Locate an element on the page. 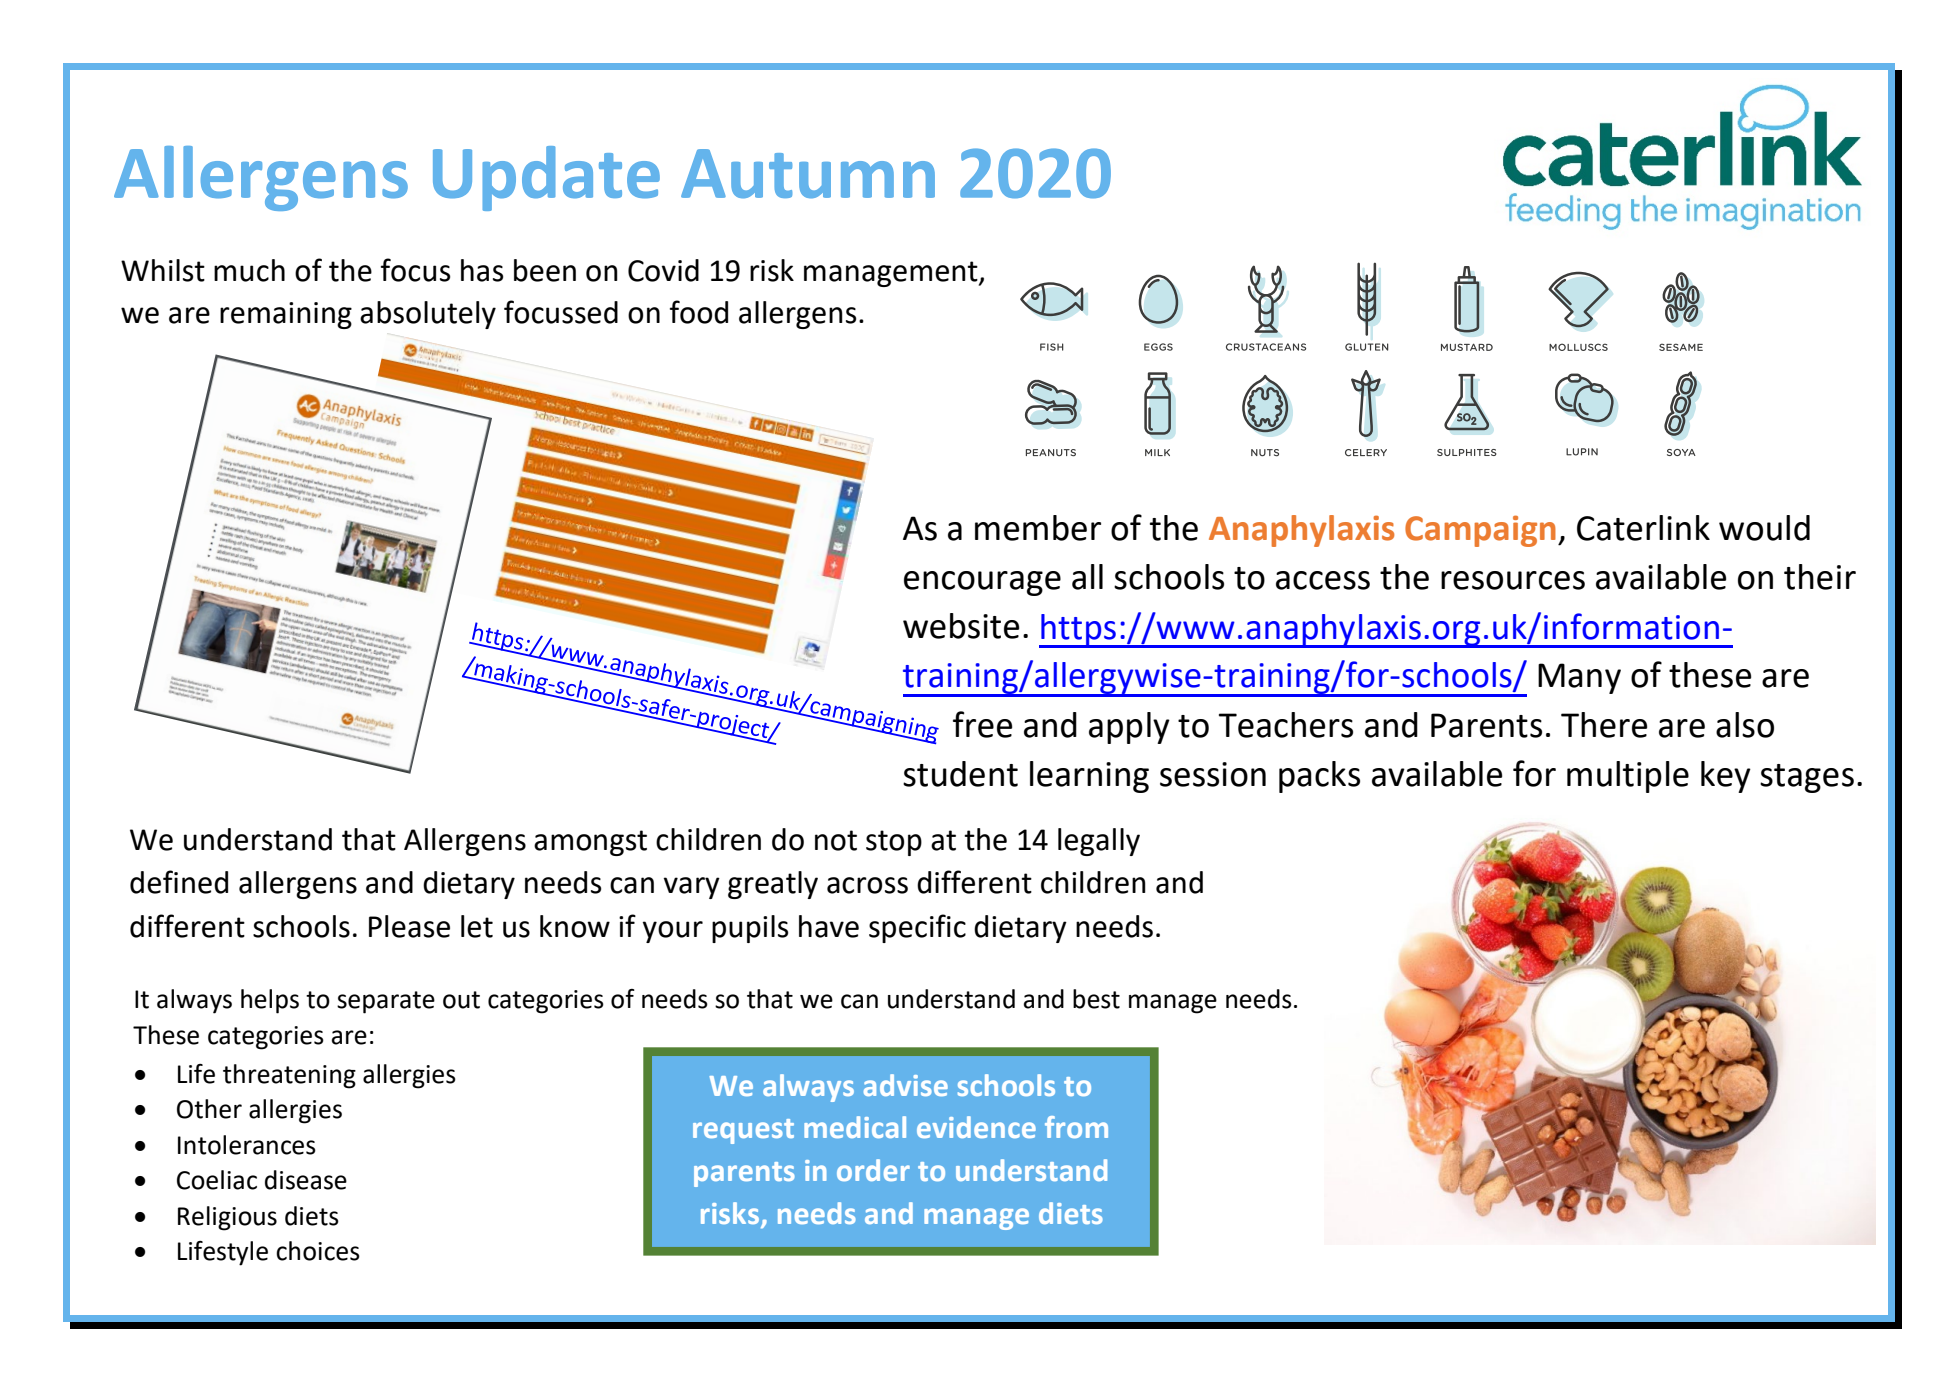 The height and width of the document is (1385, 1958). free is located at coordinates (982, 724).
